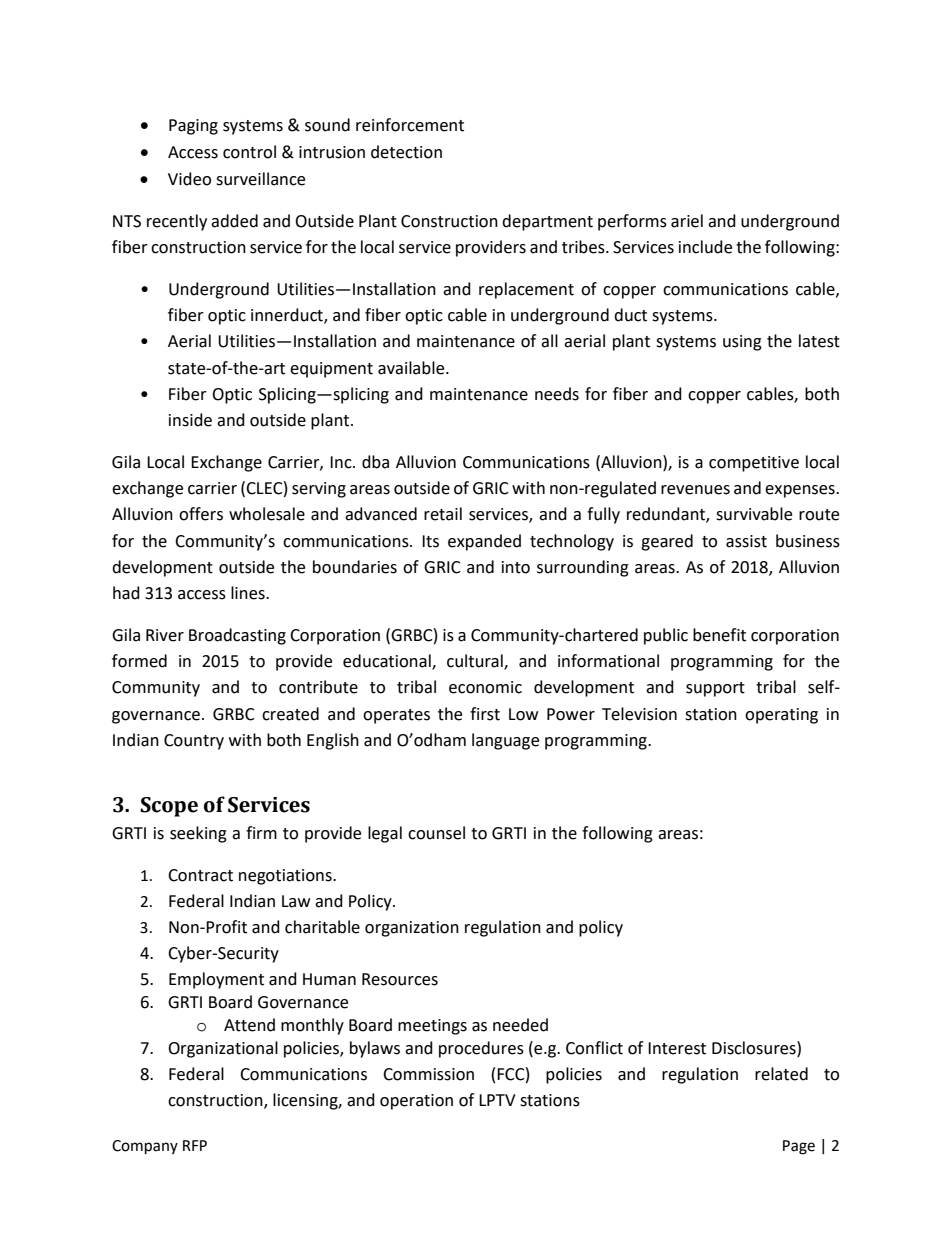 This page has height=1233, width=952. Describe the element at coordinates (436, 833) in the page. I see `counsel` at that location.
